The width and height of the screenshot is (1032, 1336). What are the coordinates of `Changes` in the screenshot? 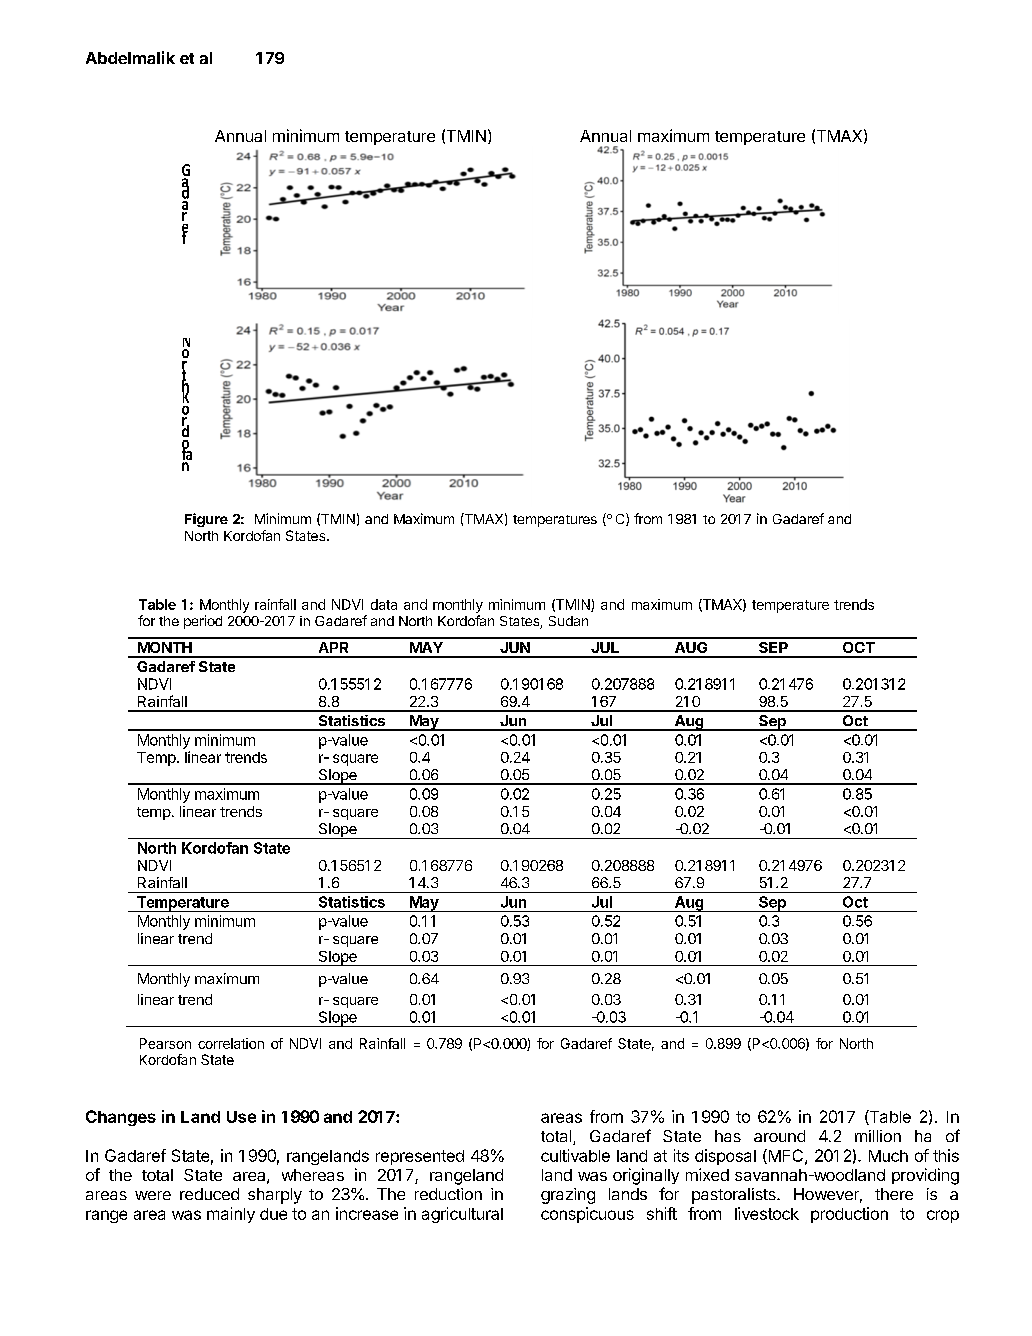 It's located at (121, 1118).
